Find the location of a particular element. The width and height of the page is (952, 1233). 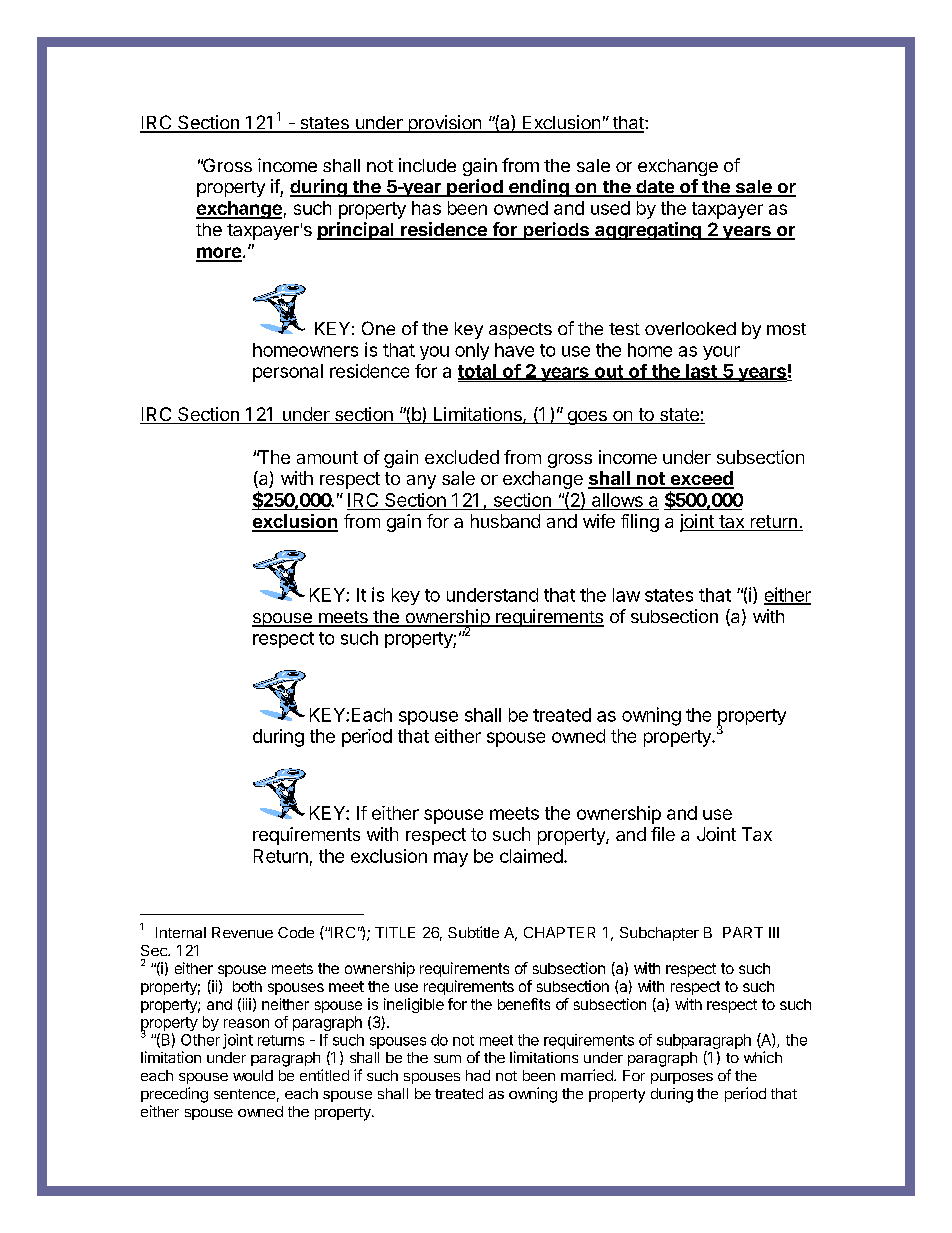

law is located at coordinates (626, 595).
